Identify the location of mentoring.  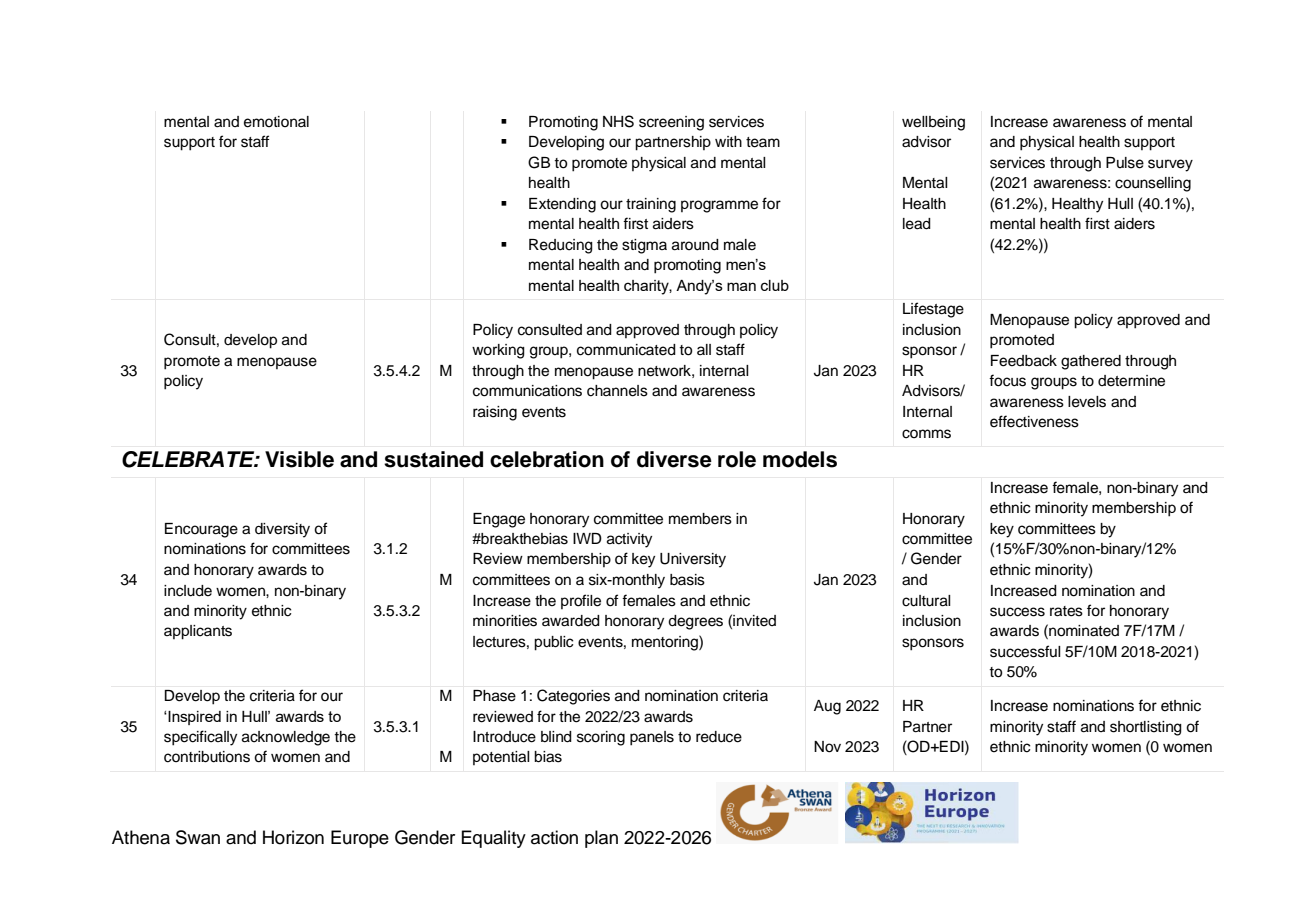
(666, 643).
